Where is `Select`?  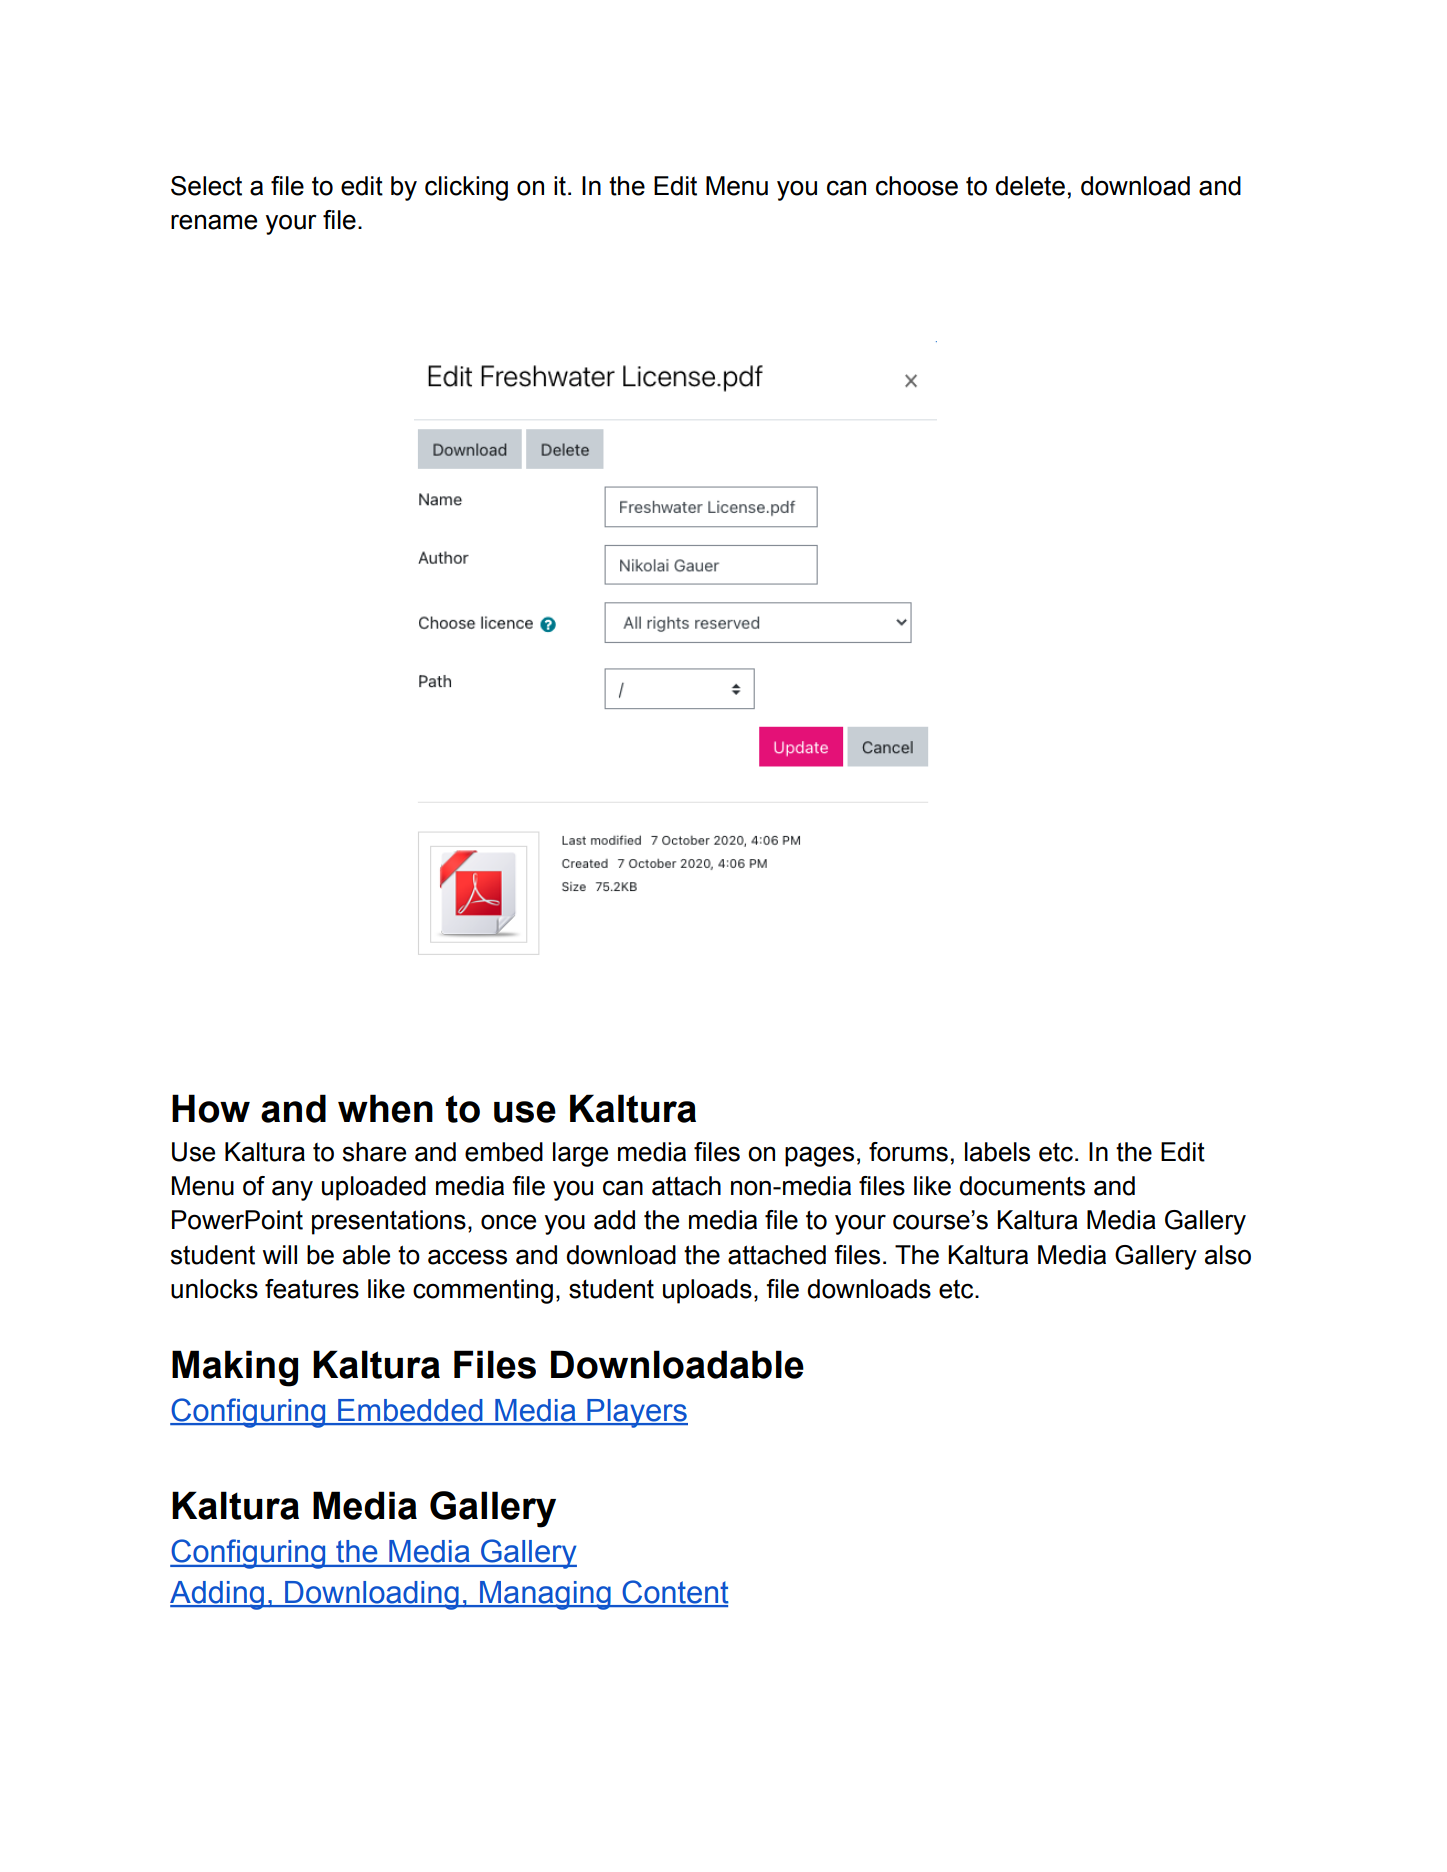
Select is located at coordinates (206, 186).
